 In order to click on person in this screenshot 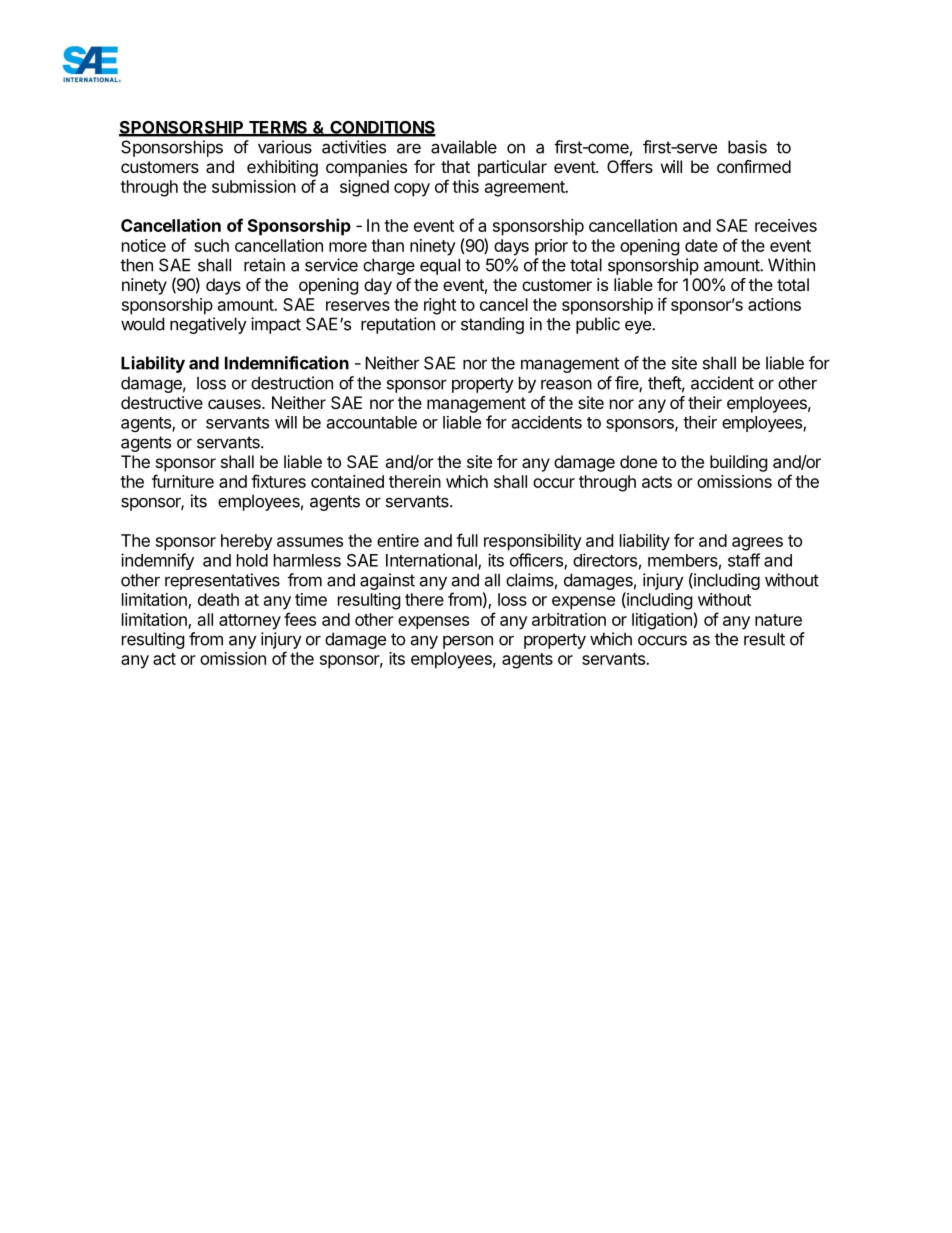, I will do `click(468, 642)`.
